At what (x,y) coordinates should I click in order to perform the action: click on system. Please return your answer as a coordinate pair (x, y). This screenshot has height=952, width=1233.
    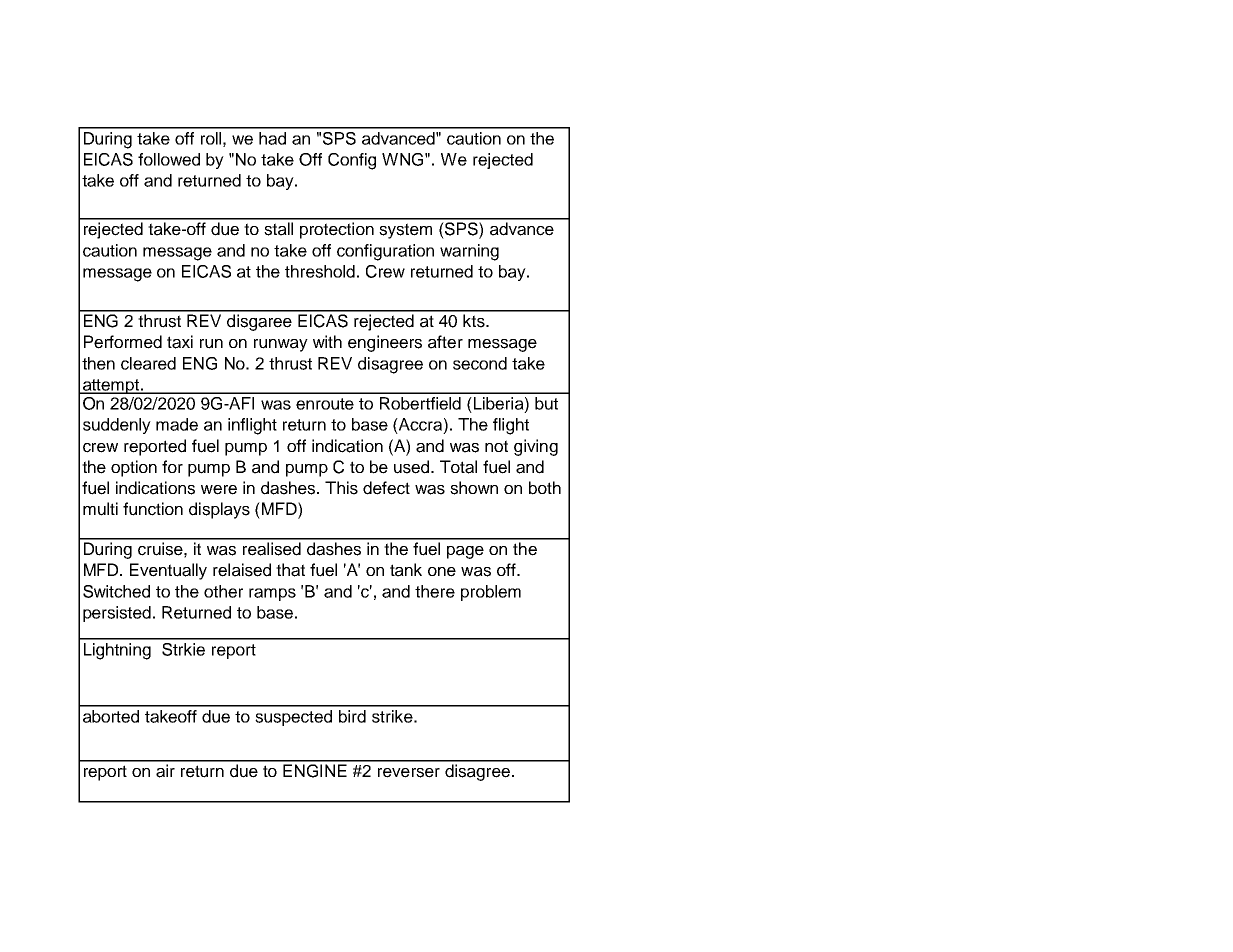
    Looking at the image, I should click on (405, 231).
